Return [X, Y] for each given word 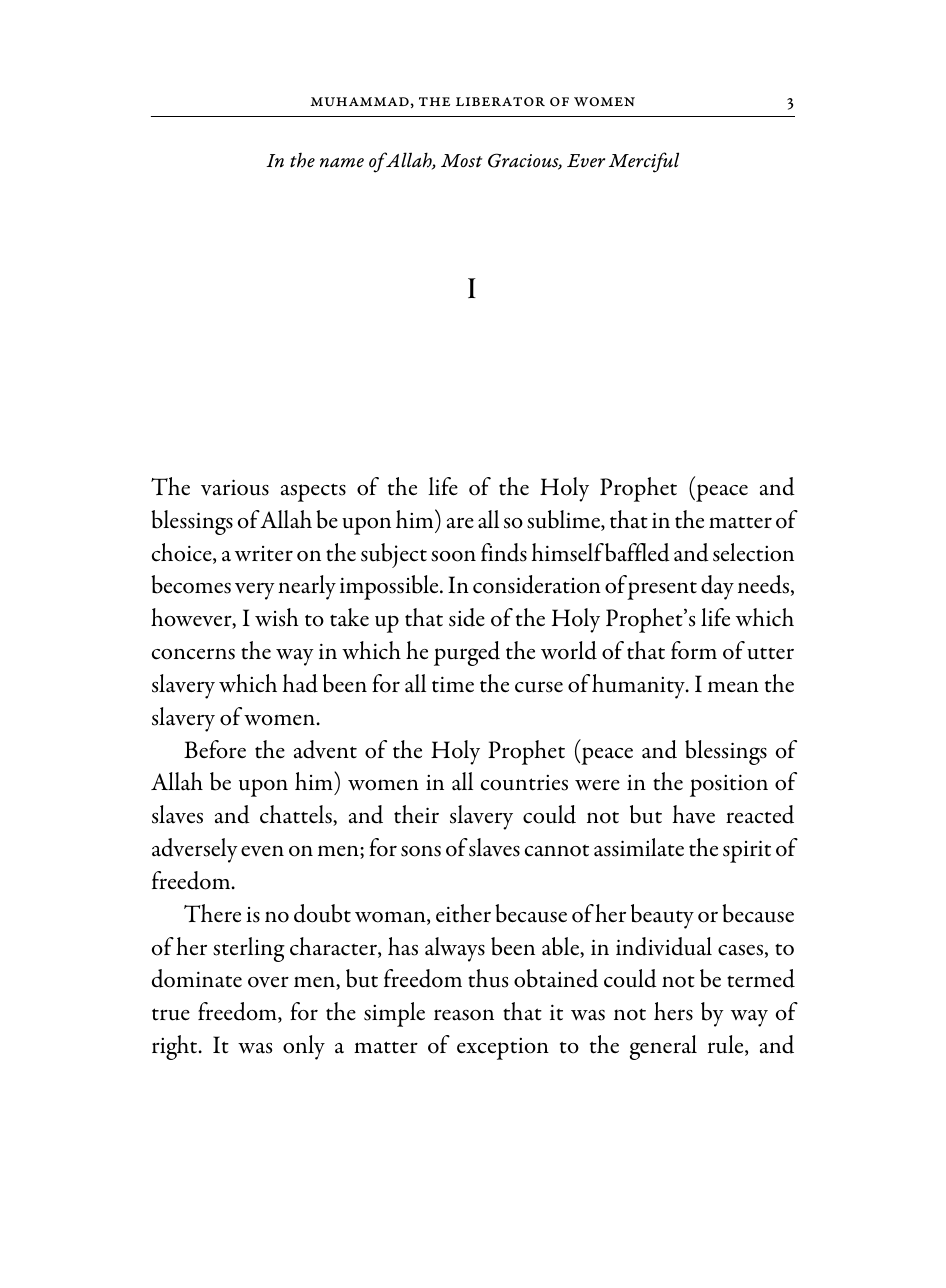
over [268, 982]
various [235, 487]
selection [753, 552]
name [342, 163]
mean [733, 687]
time [453, 684]
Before [215, 749]
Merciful [644, 162]
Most [461, 161]
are [460, 523]
